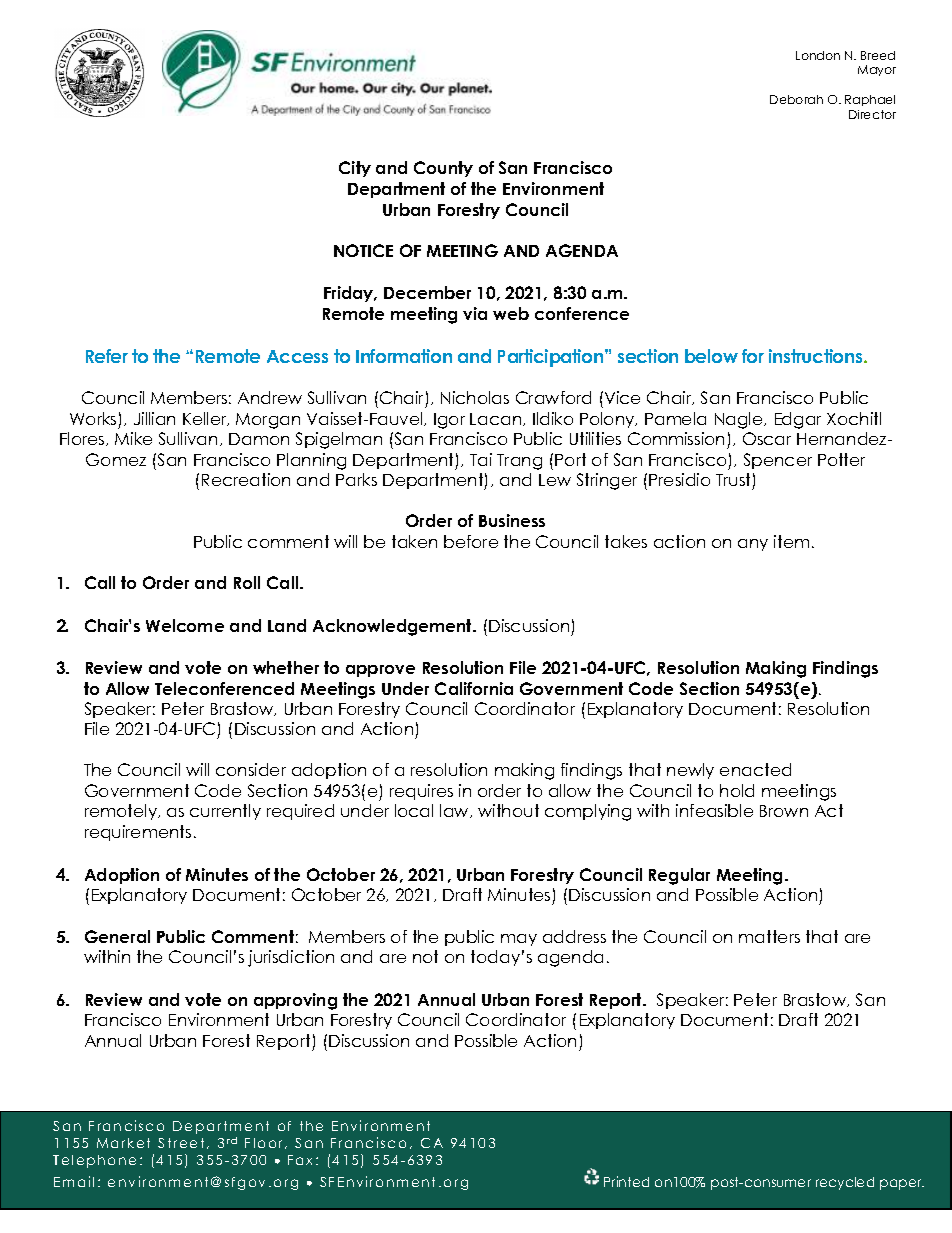  Describe the element at coordinates (246, 479) in the screenshot. I see `Recreation` at that location.
